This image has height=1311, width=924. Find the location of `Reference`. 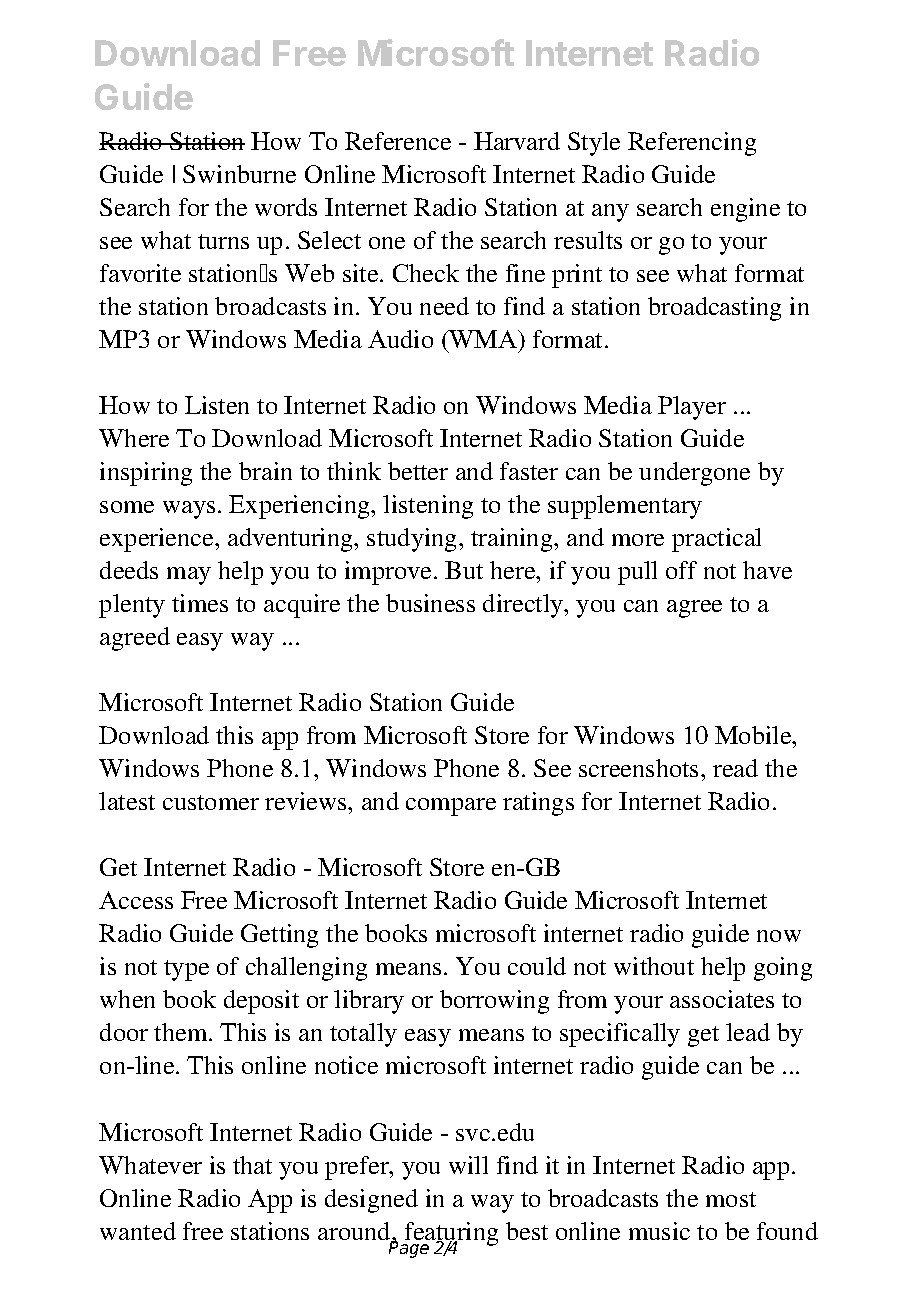

Reference is located at coordinates (398, 141).
